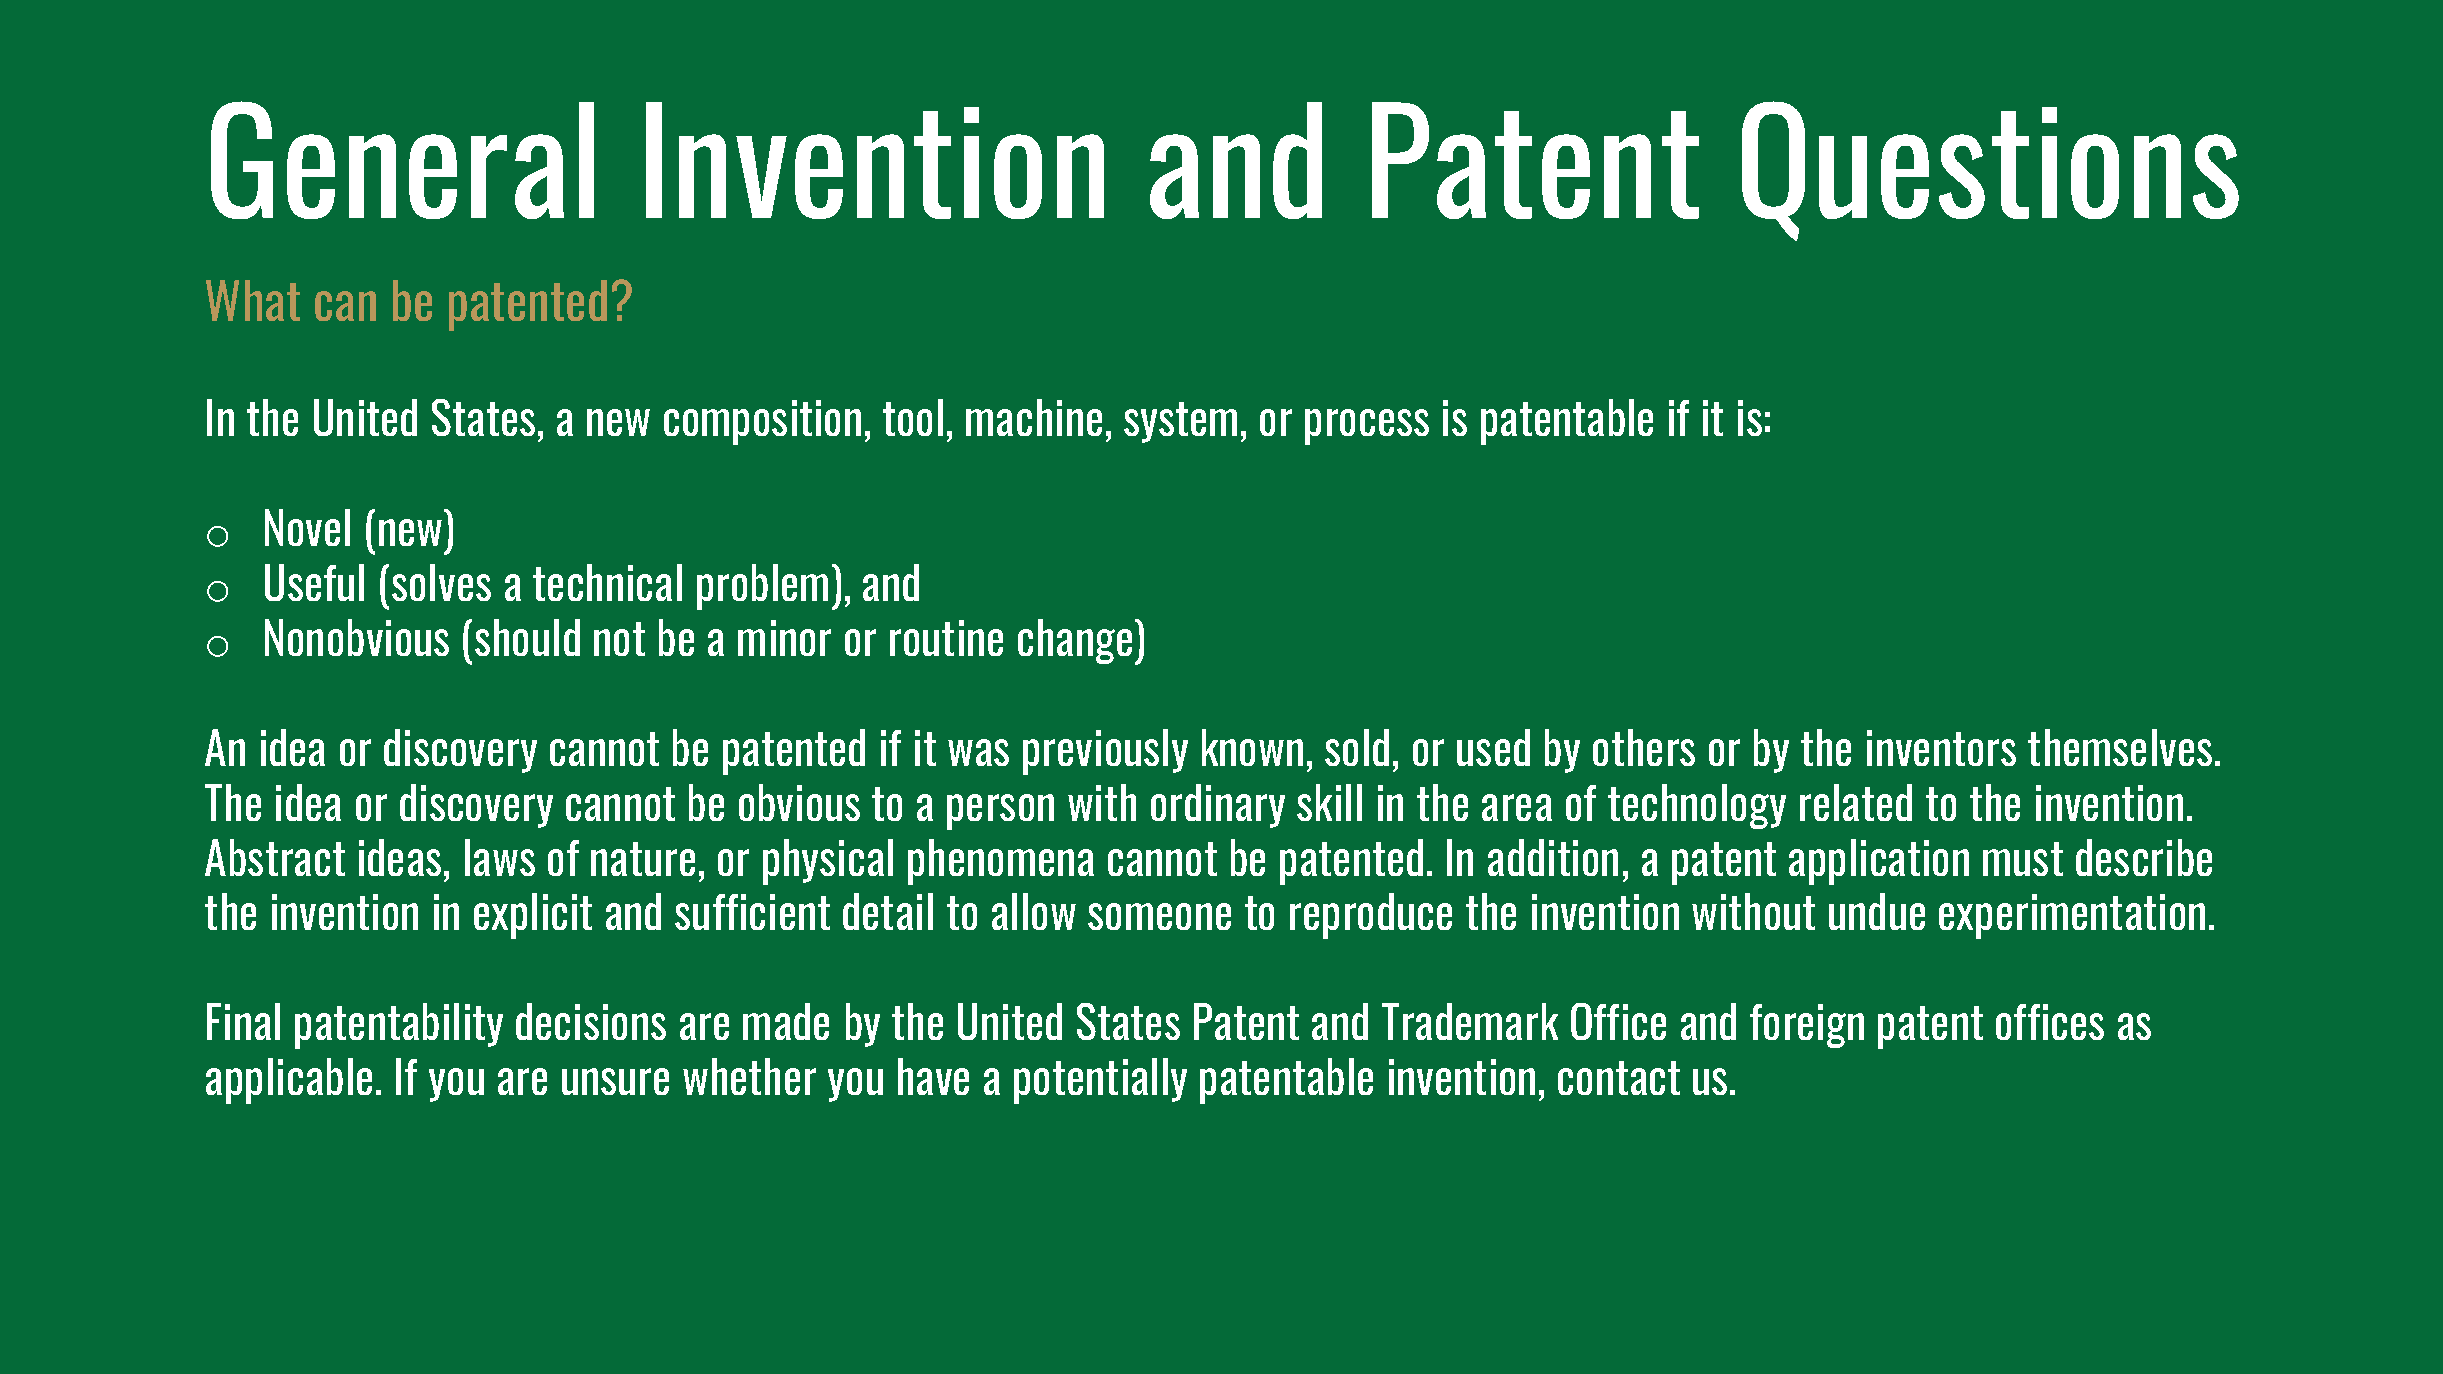 Image resolution: width=2443 pixels, height=1374 pixels. Describe the element at coordinates (1941, 748) in the image. I see `inventors` at that location.
